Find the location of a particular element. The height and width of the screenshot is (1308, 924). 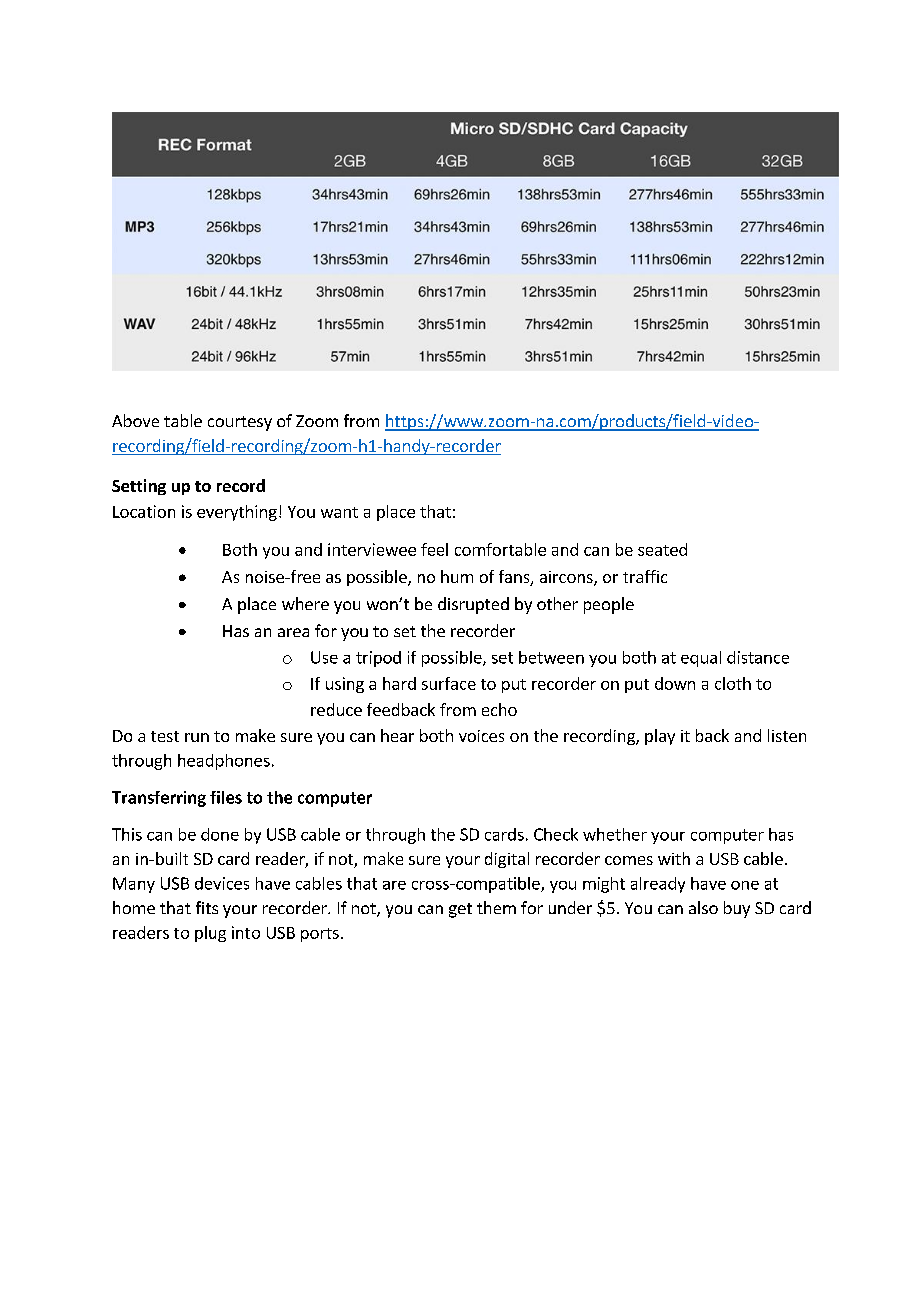

seated is located at coordinates (662, 549).
